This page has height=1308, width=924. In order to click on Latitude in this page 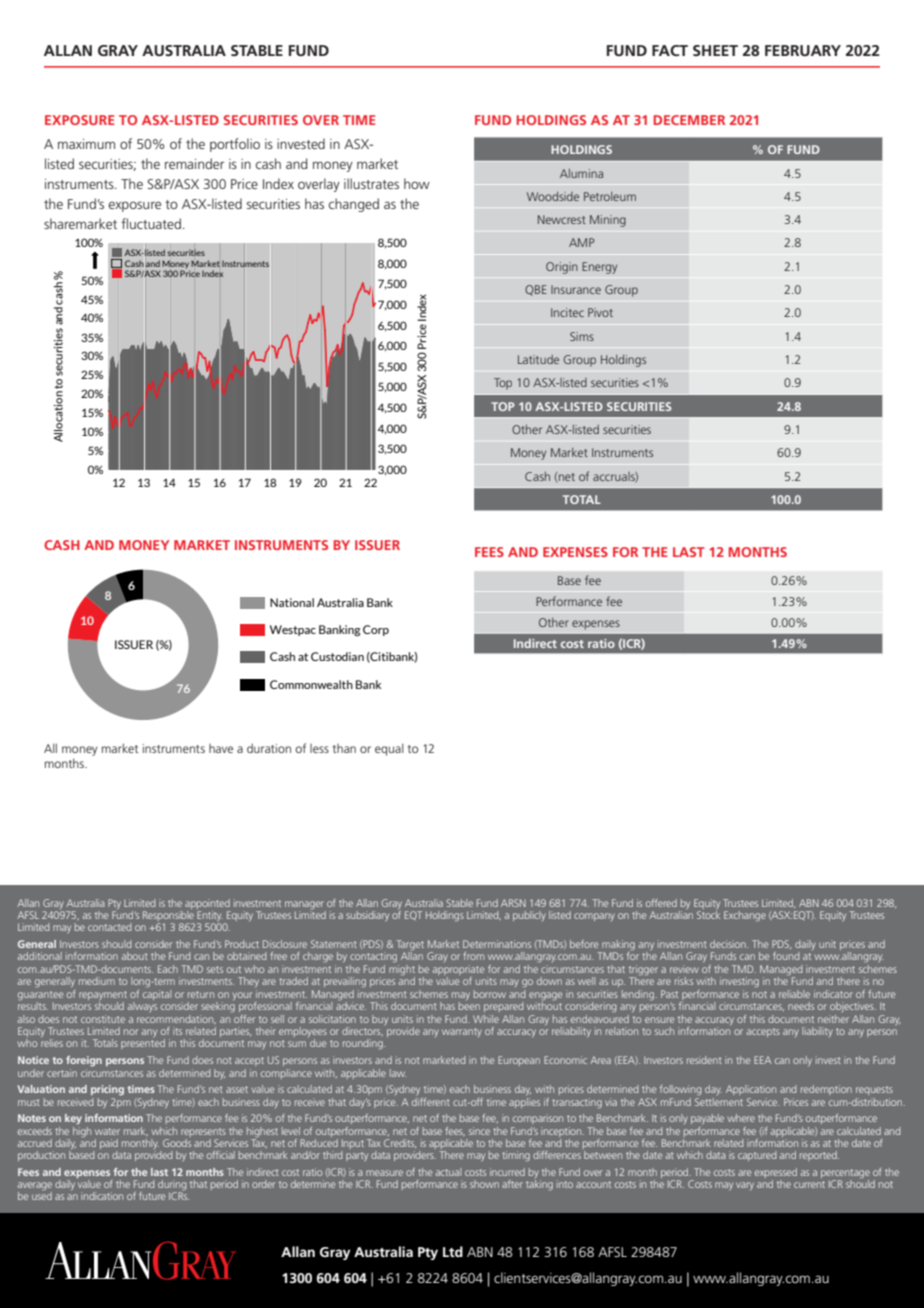, I will do `click(538, 359)`.
